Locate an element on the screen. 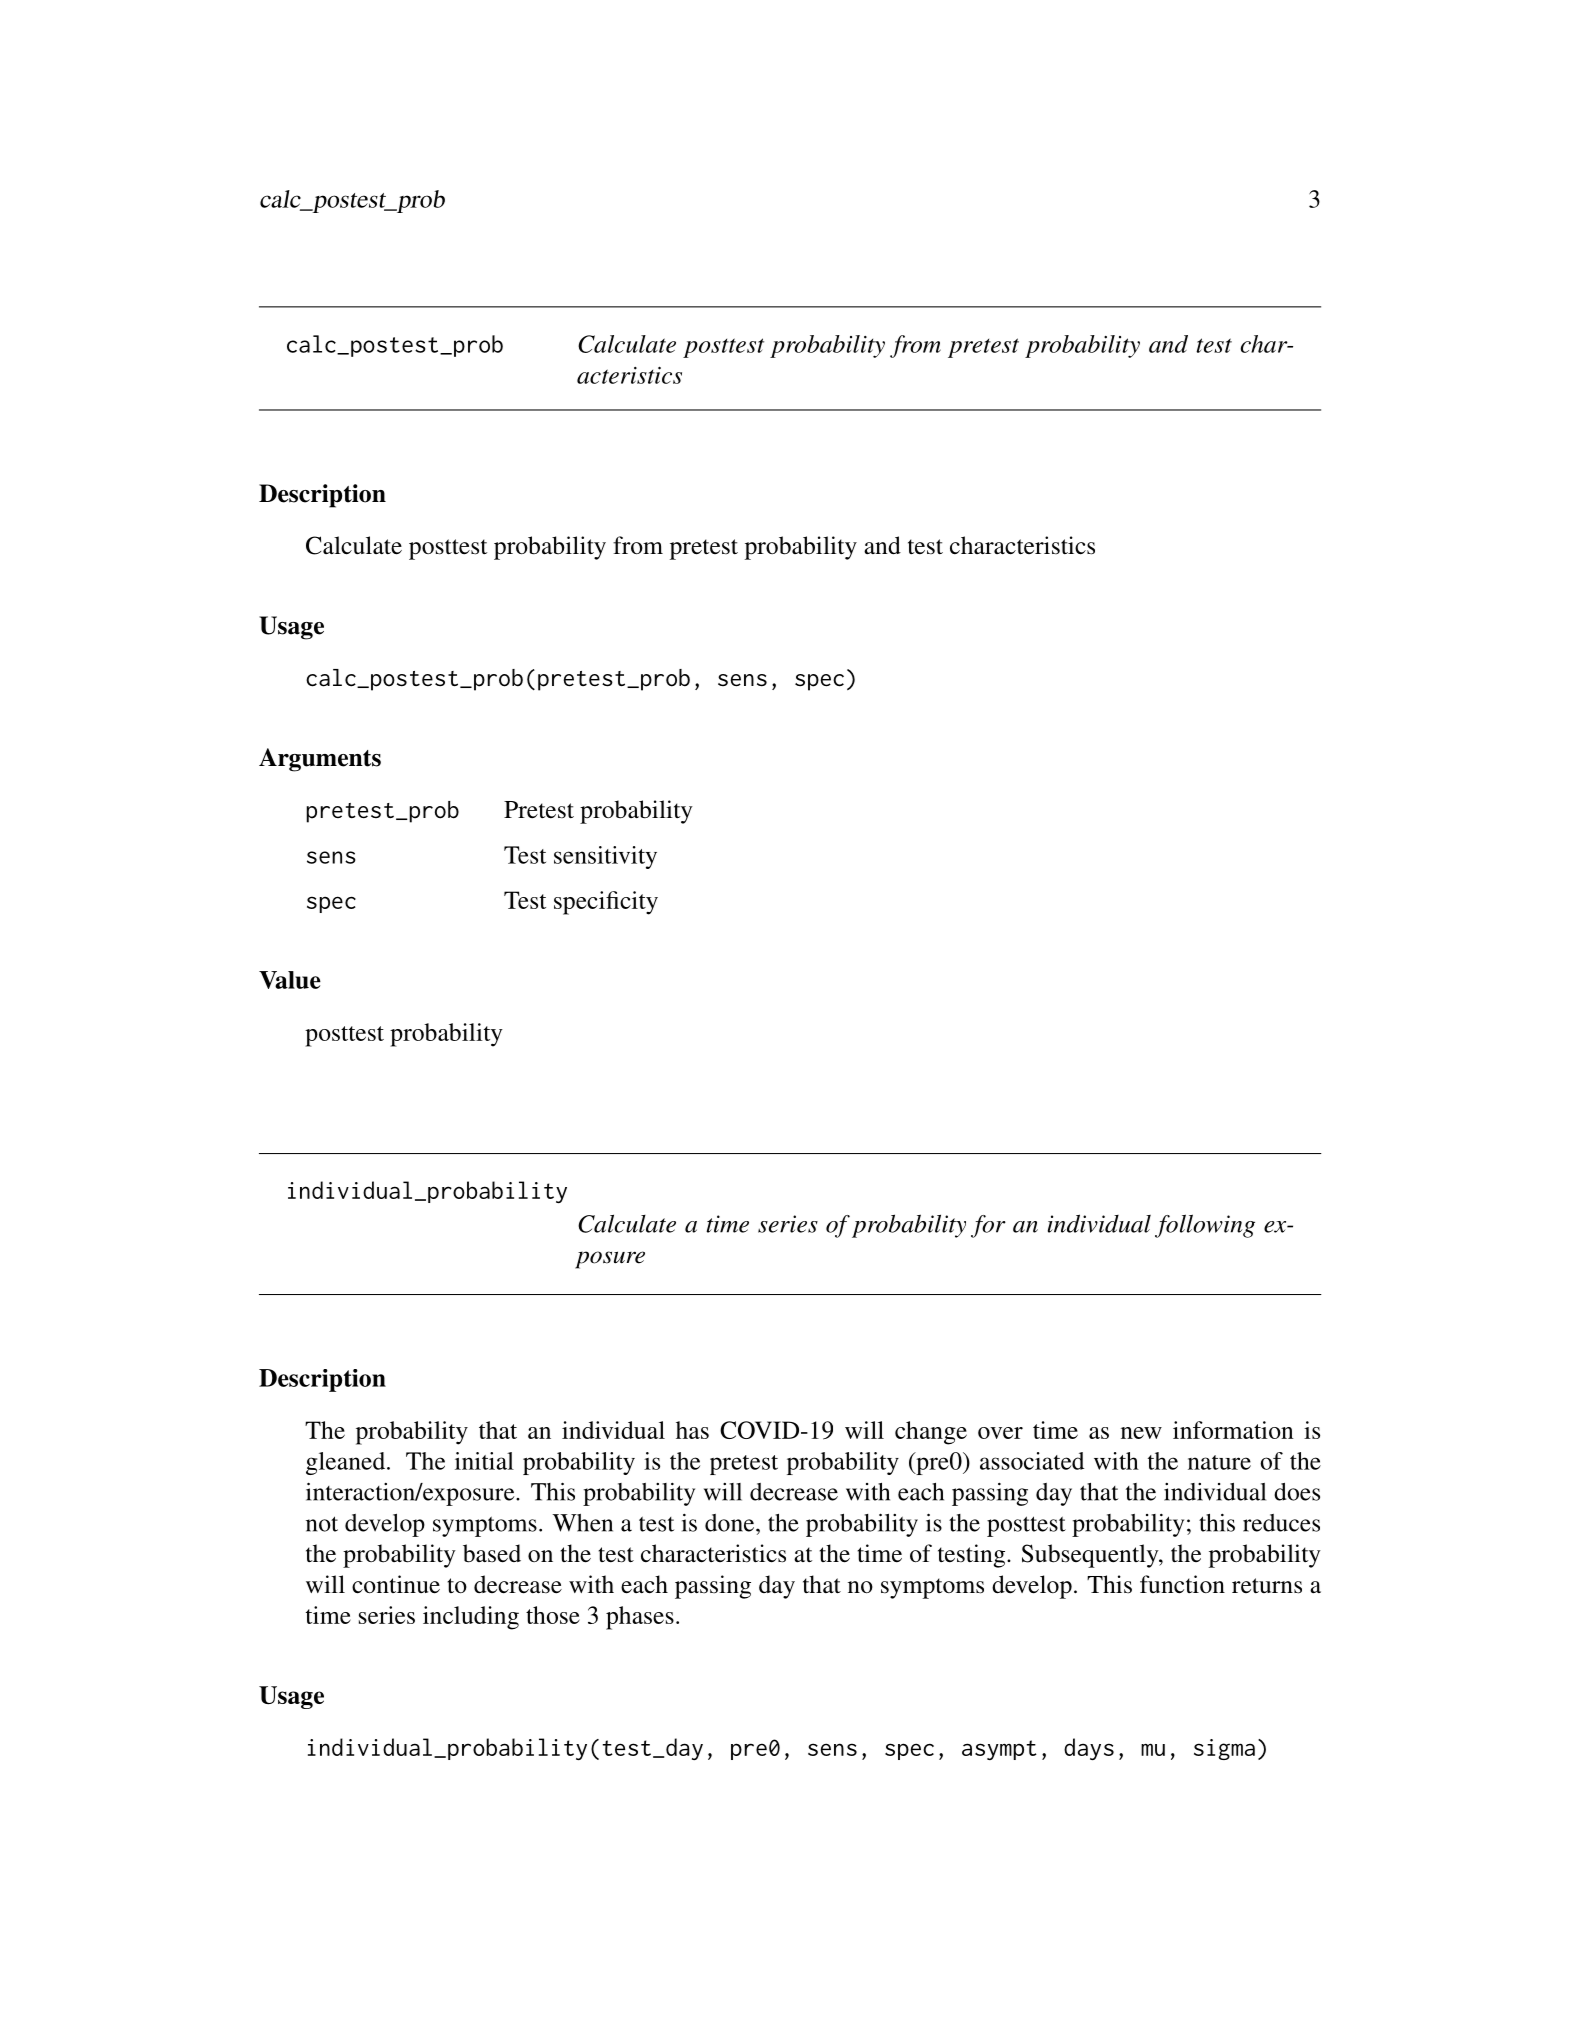  including is located at coordinates (471, 1618).
